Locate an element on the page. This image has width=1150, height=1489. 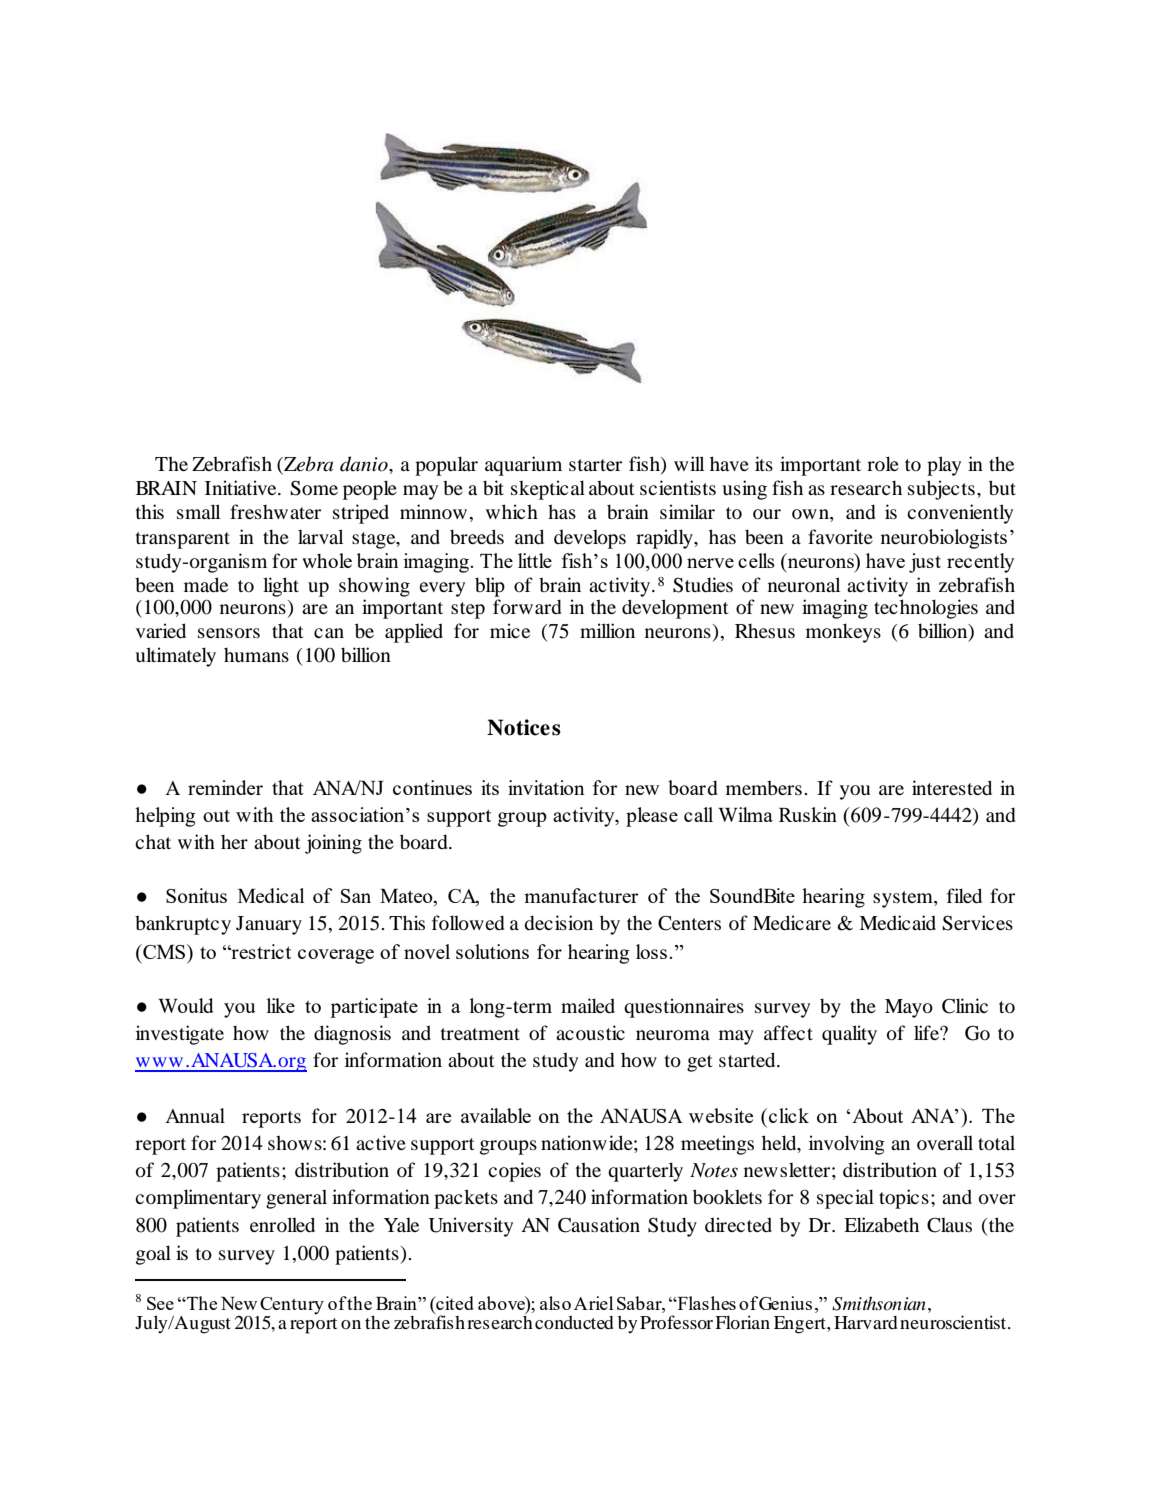
Ariel is located at coordinates (593, 1303).
